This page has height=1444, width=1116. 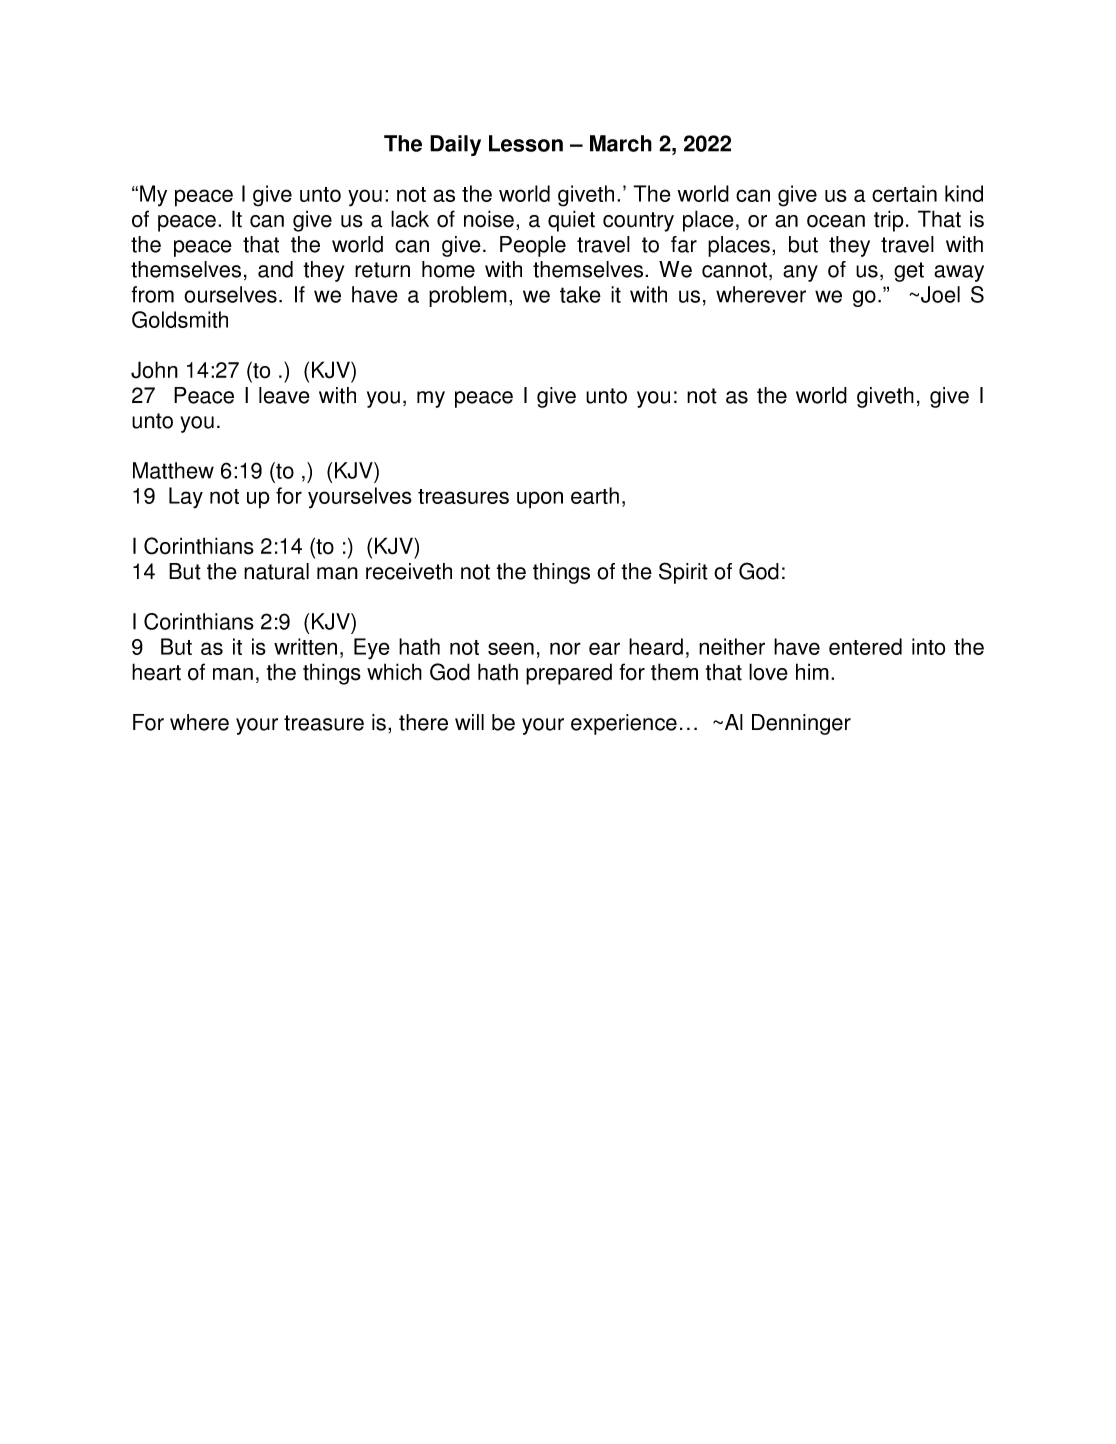 What do you see at coordinates (186, 498) in the page?
I see `Lay` at bounding box center [186, 498].
